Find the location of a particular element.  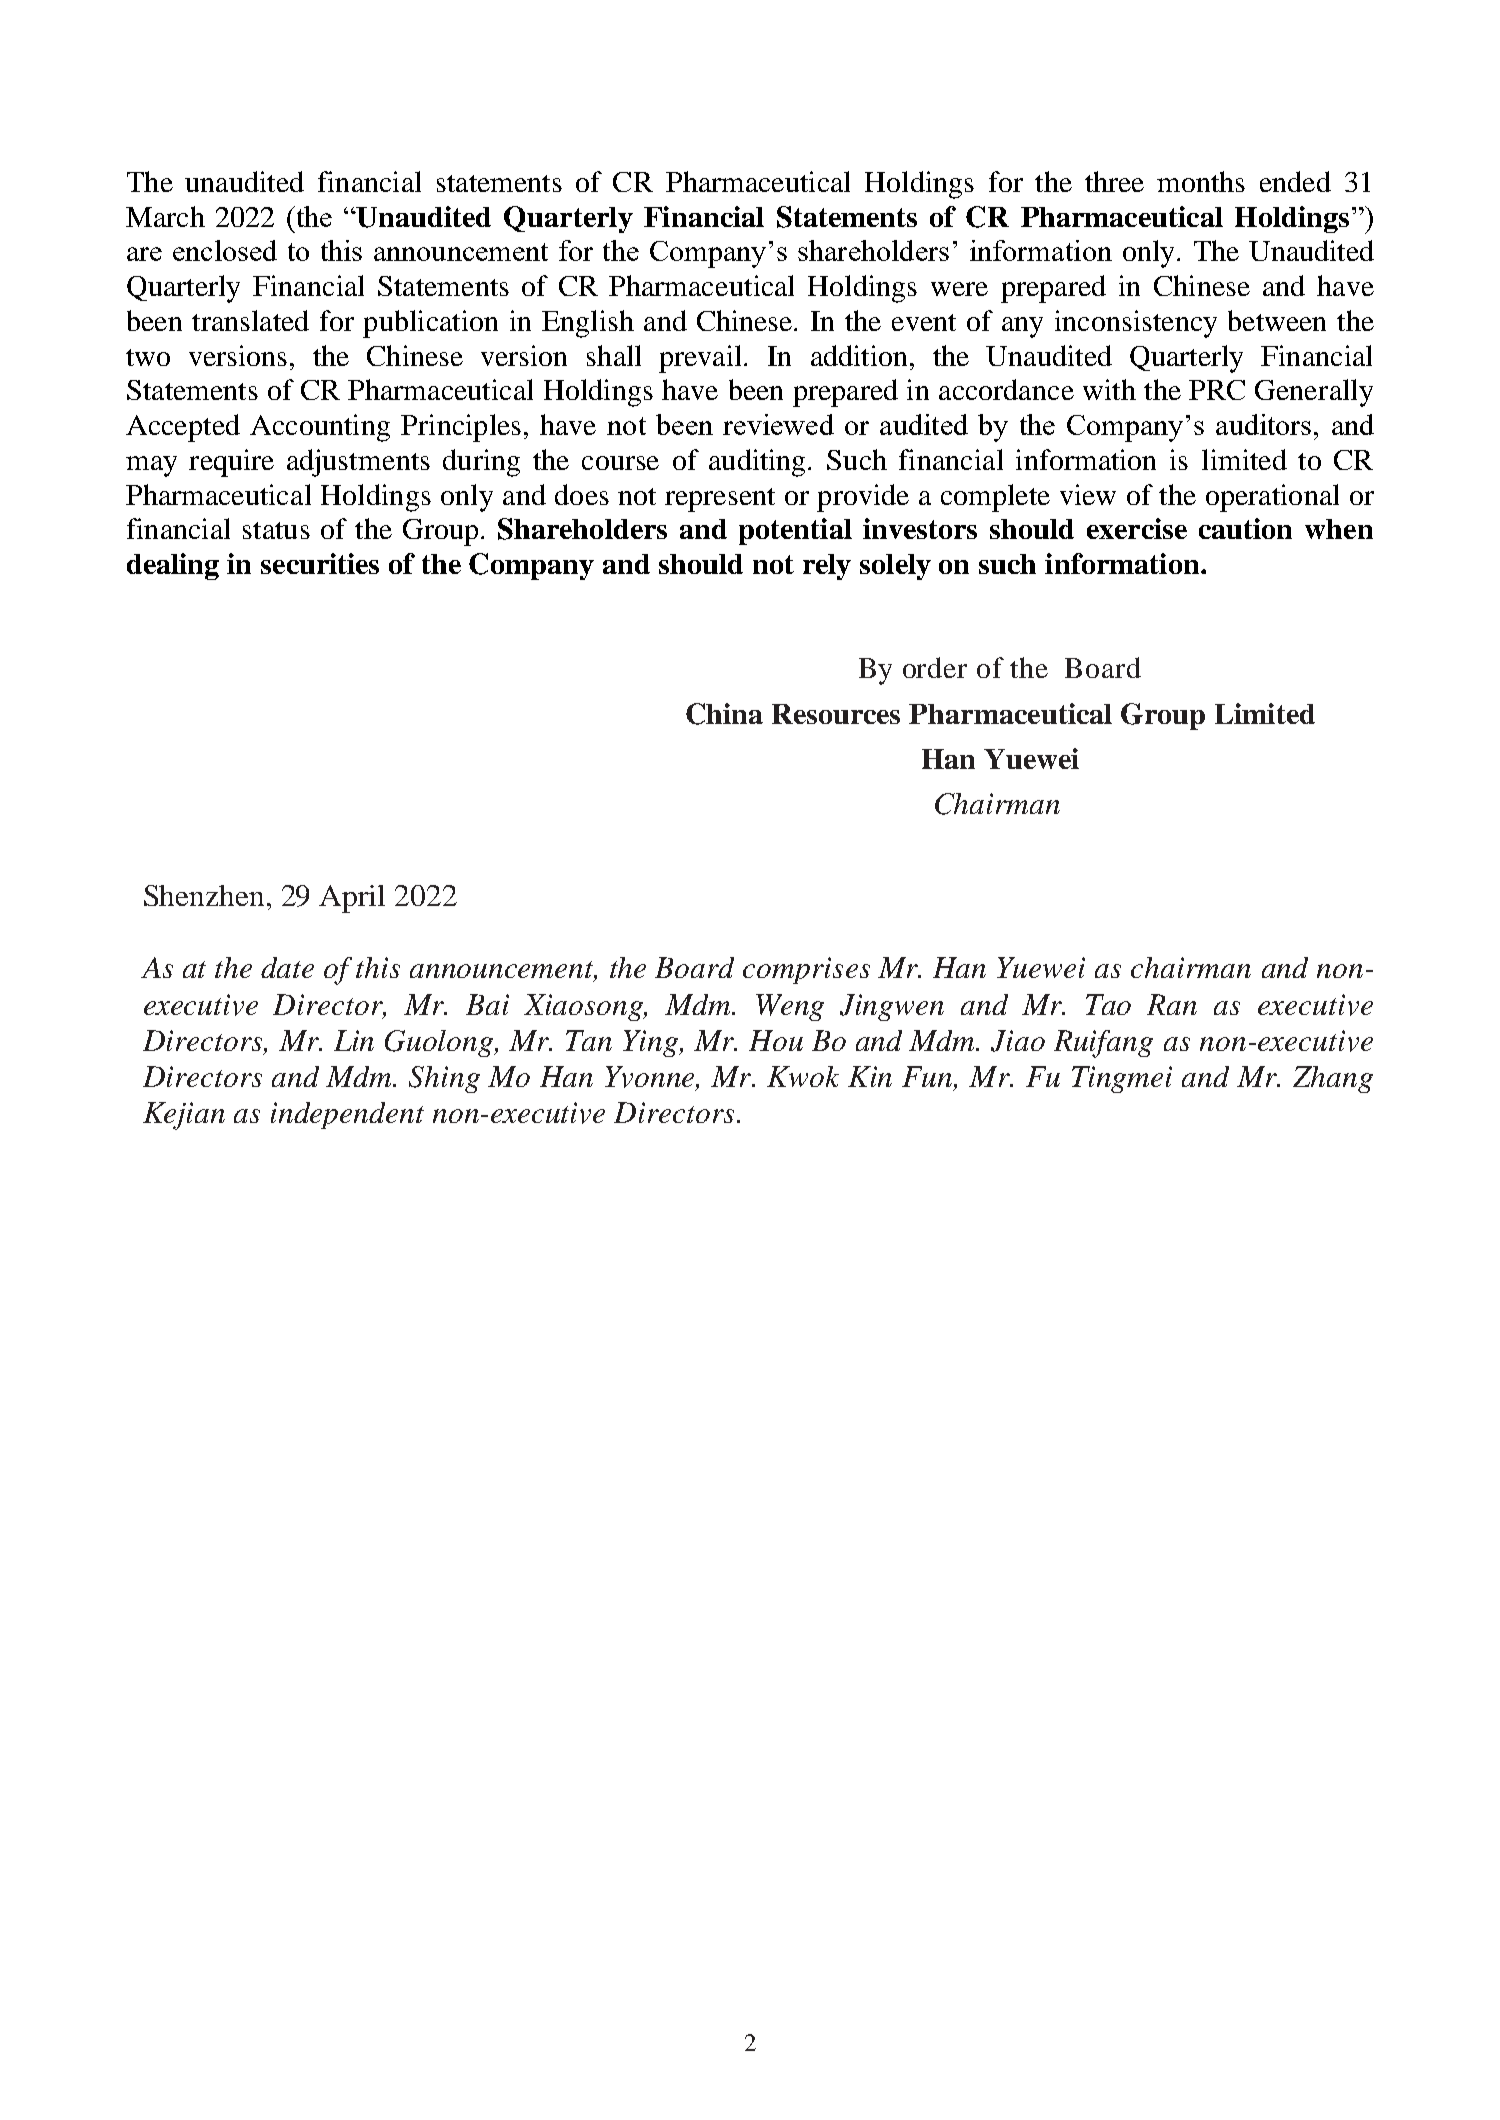

Resources is located at coordinates (836, 714).
